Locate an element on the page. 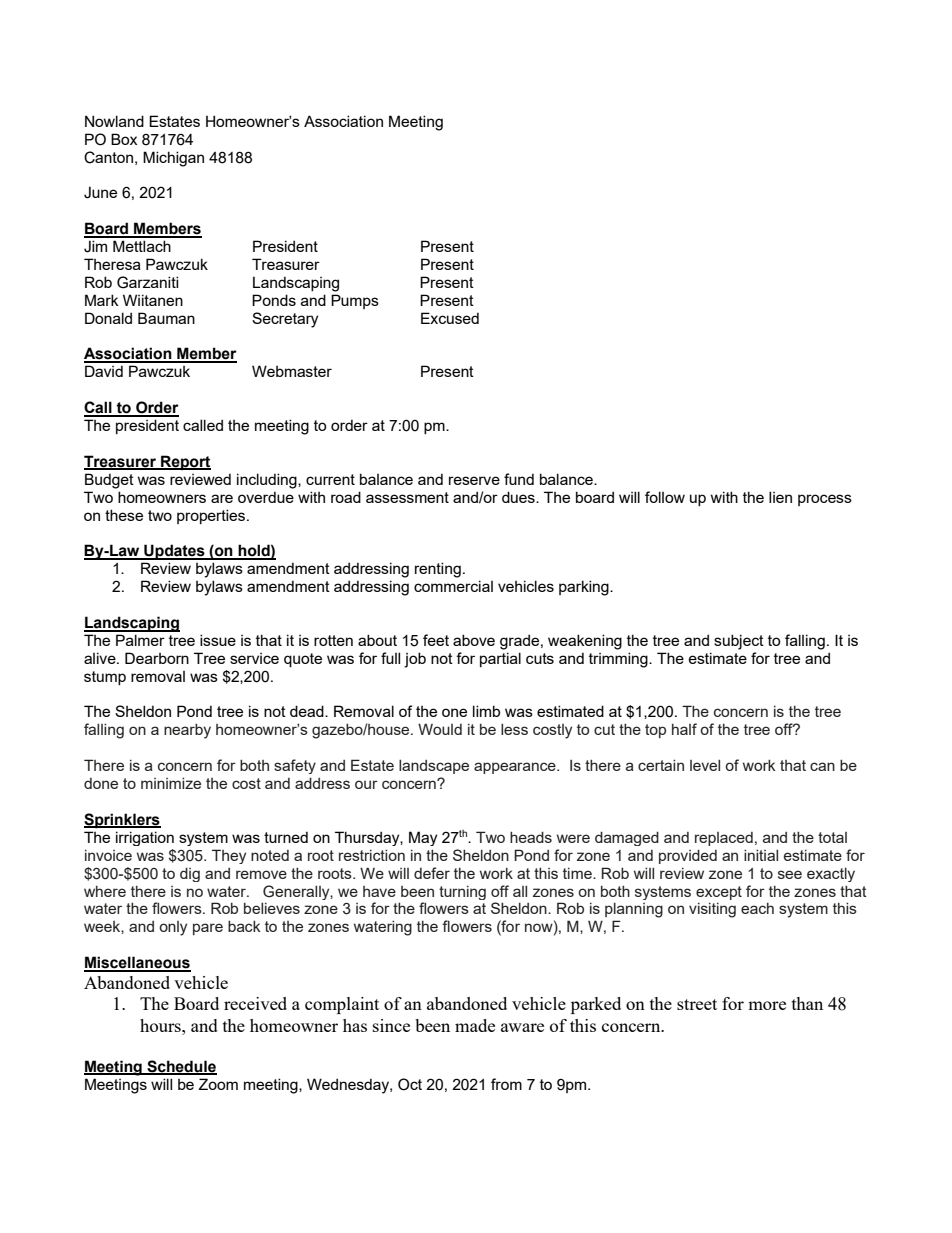  subject is located at coordinates (739, 642).
